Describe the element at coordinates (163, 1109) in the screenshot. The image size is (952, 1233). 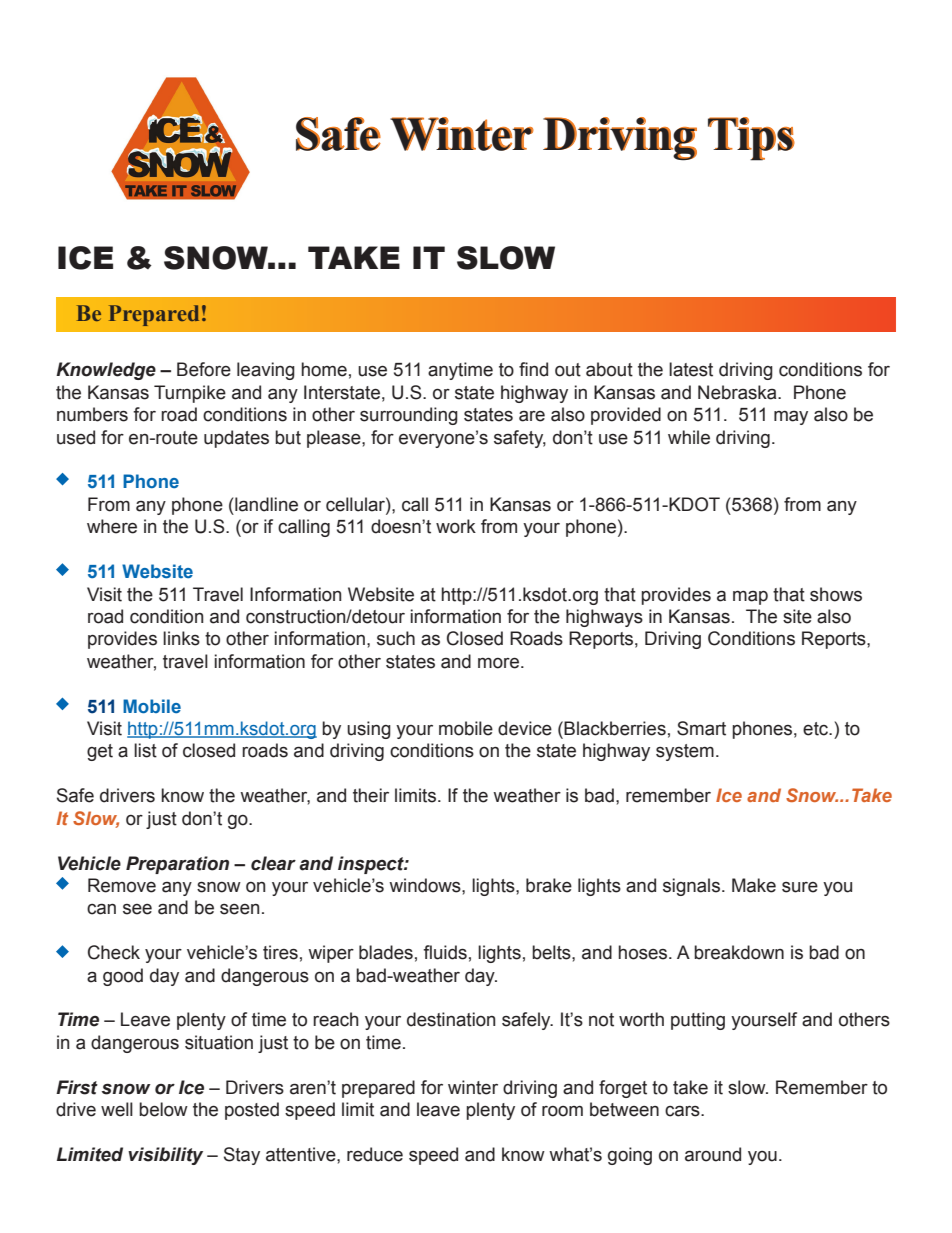
I see `below` at that location.
